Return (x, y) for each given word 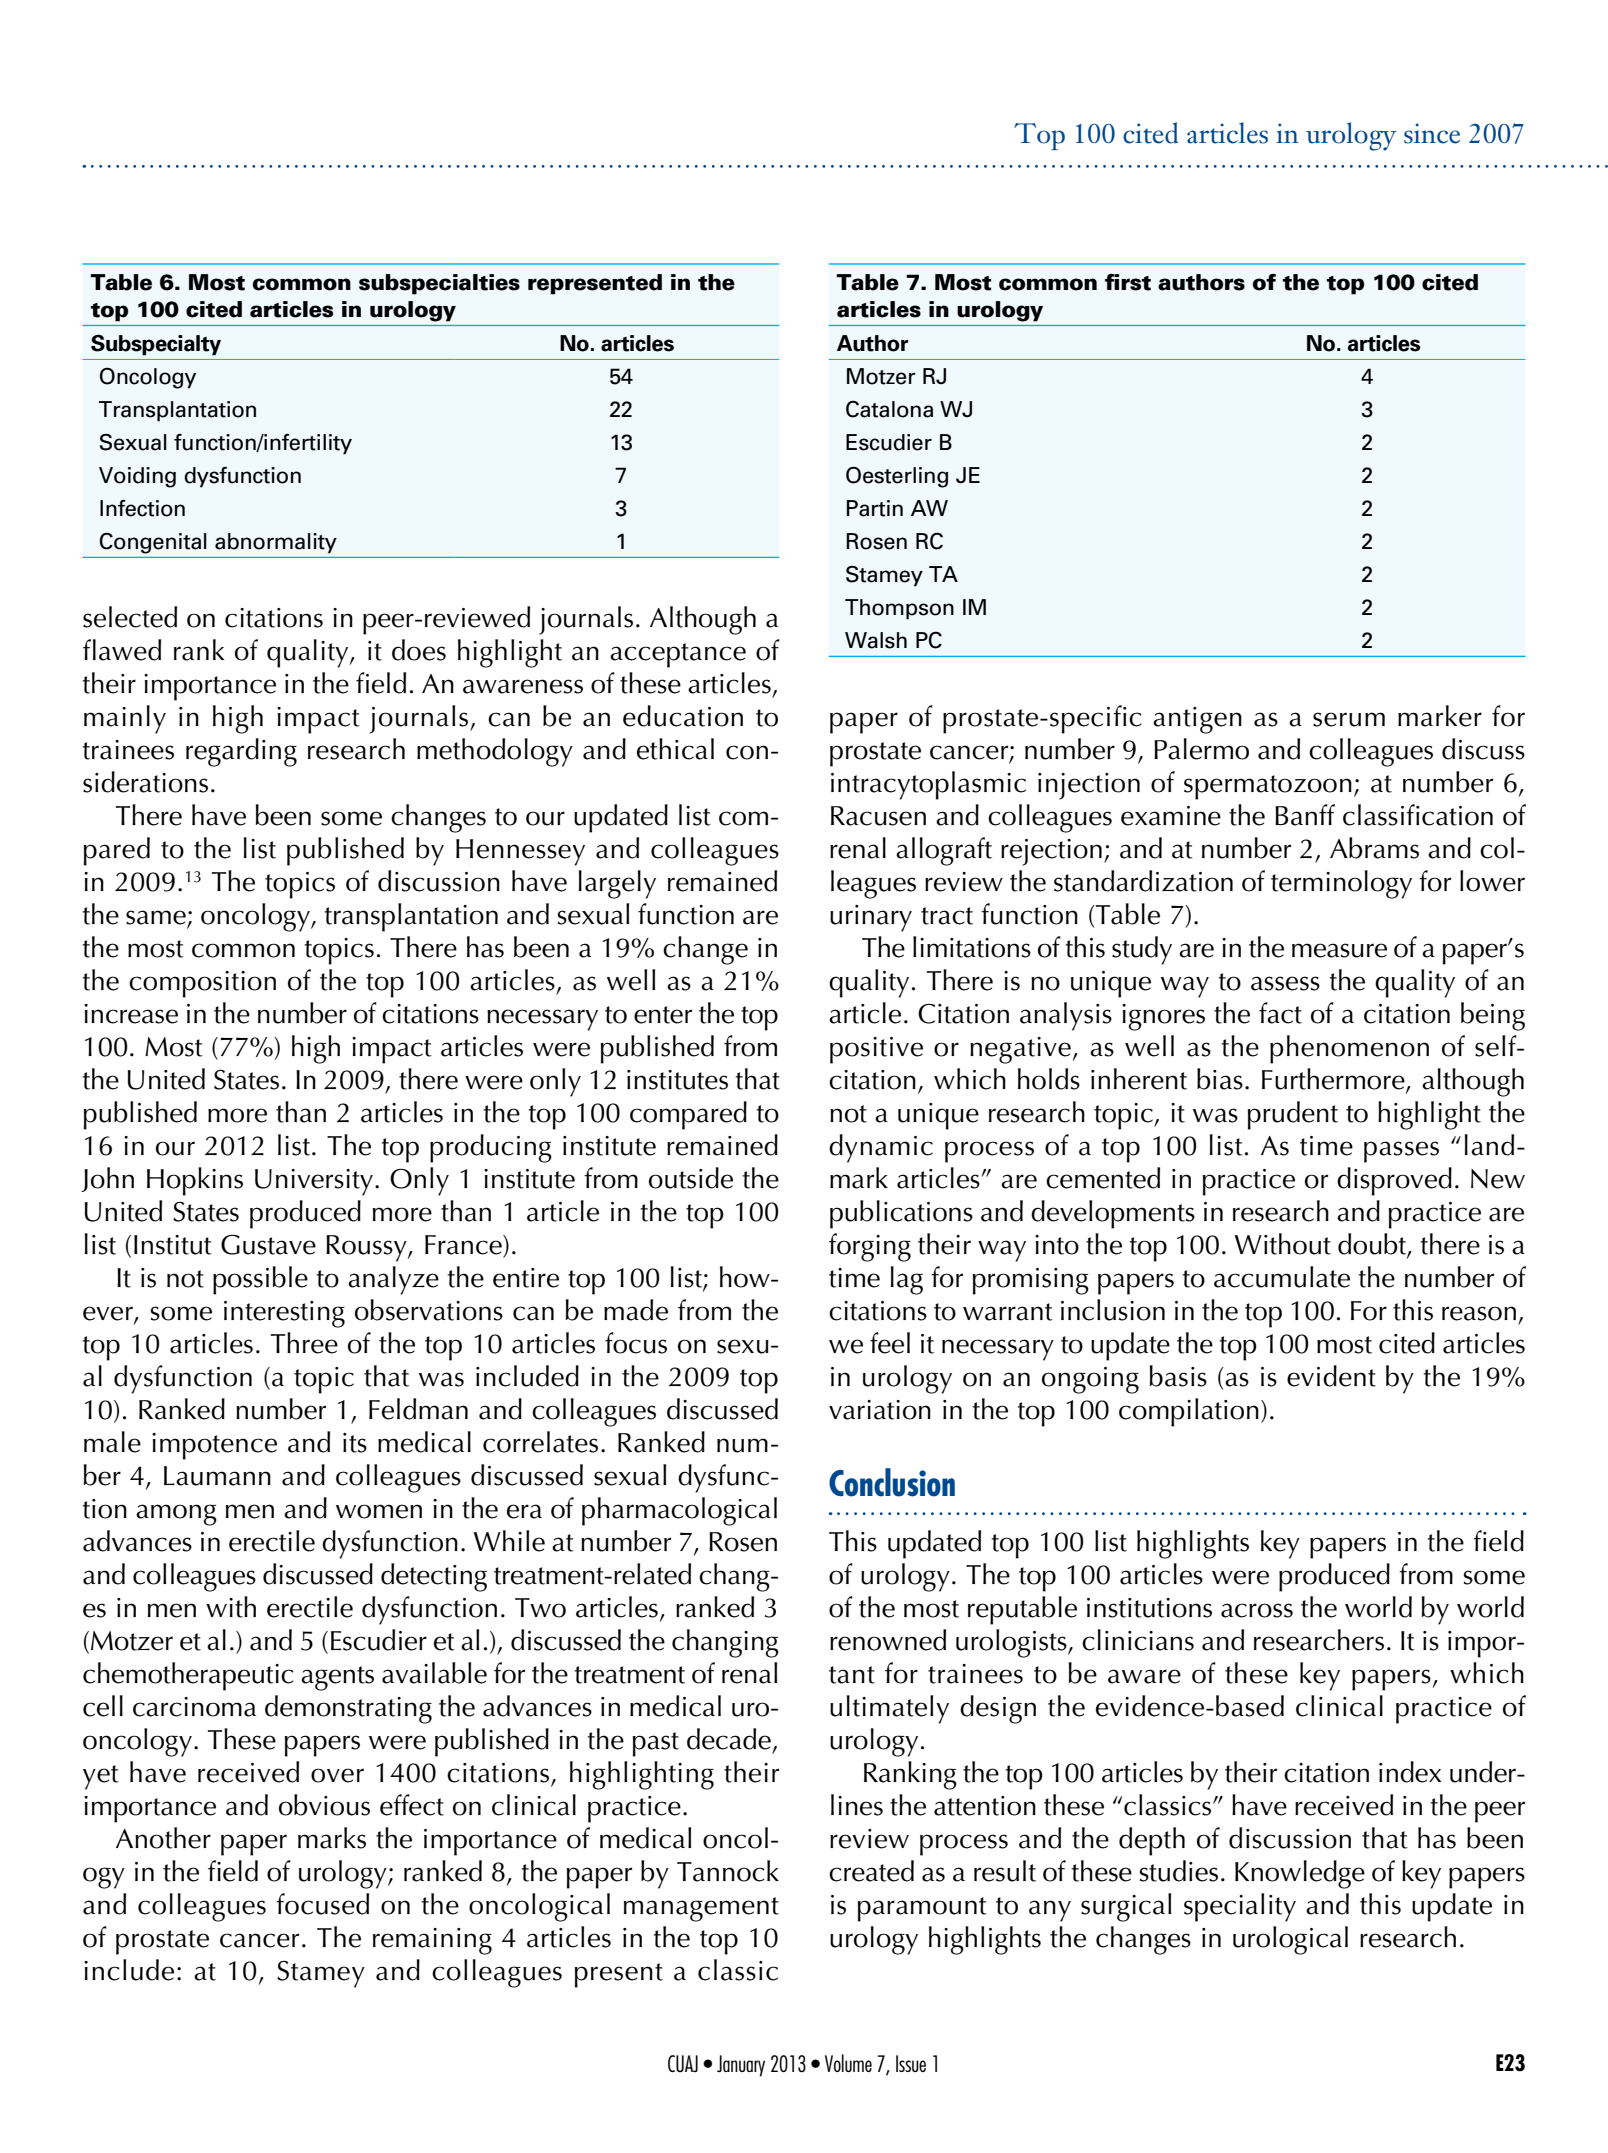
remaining (432, 1941)
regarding (241, 752)
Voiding (137, 477)
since (1432, 133)
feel (890, 1343)
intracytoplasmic (928, 785)
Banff (1305, 815)
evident (1331, 1376)
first (1128, 282)
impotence (214, 1446)
